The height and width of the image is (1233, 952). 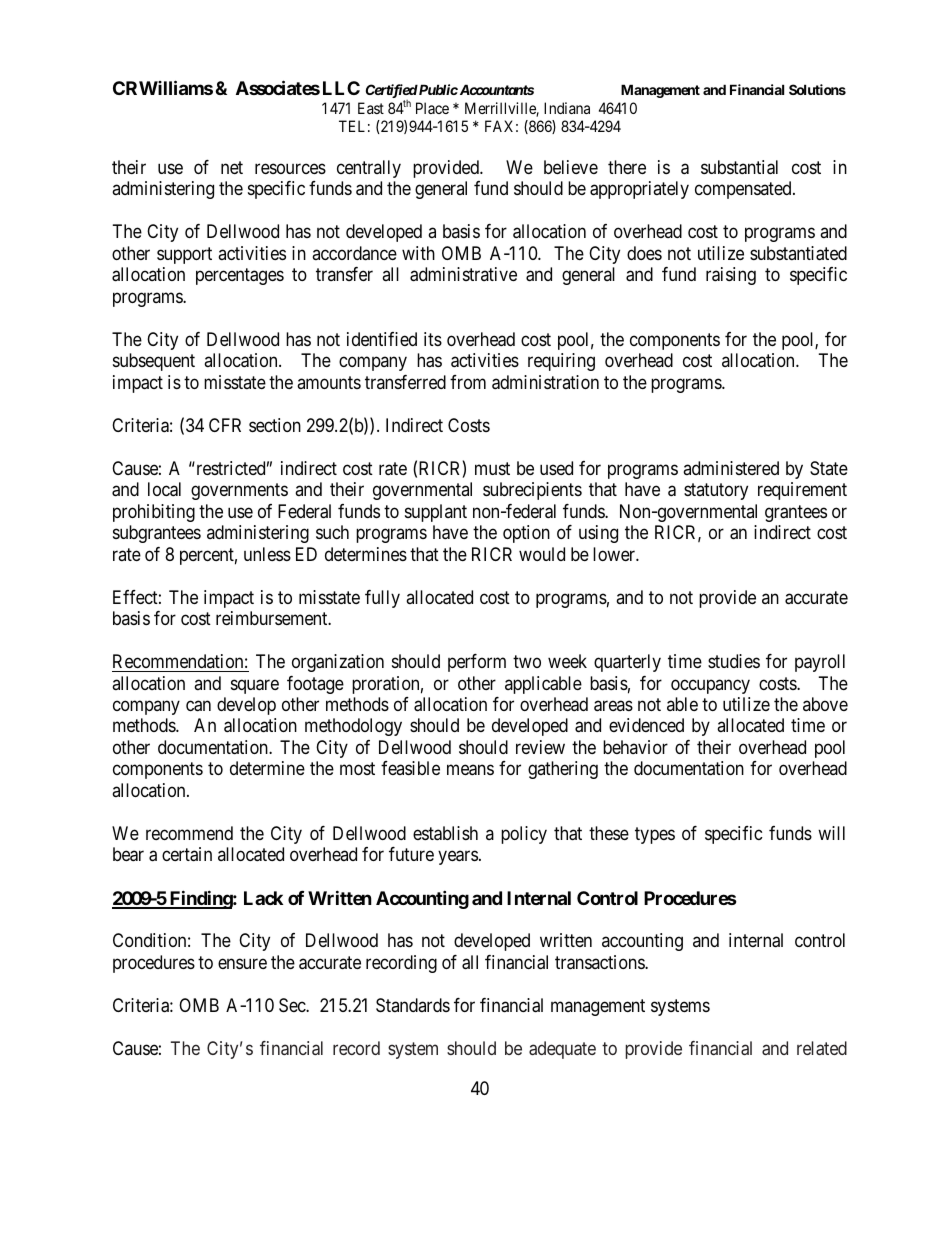 I want to click on substantial, so click(x=739, y=167).
